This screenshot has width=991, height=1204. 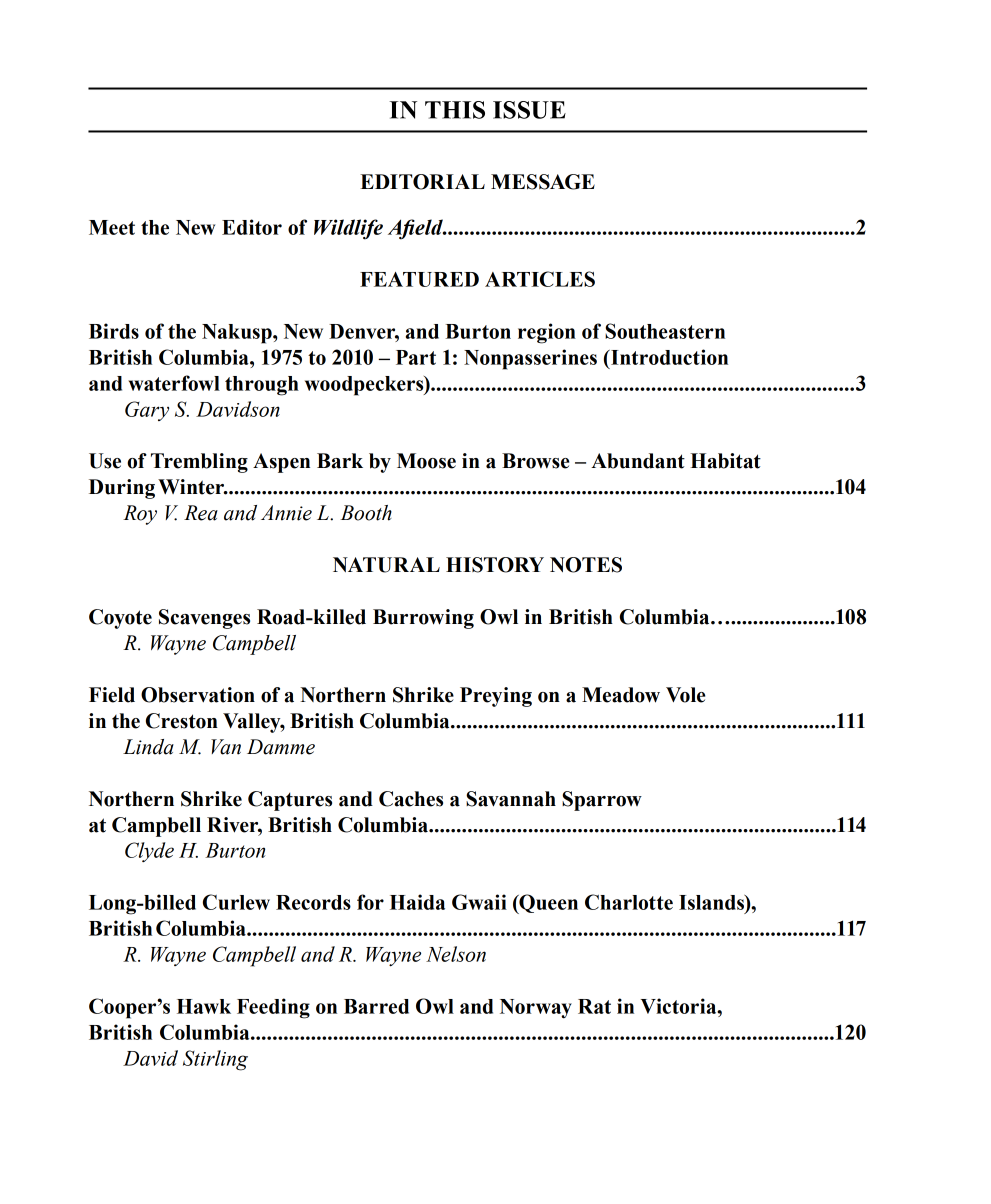 What do you see at coordinates (376, 1006) in the screenshot?
I see `Barred` at bounding box center [376, 1006].
